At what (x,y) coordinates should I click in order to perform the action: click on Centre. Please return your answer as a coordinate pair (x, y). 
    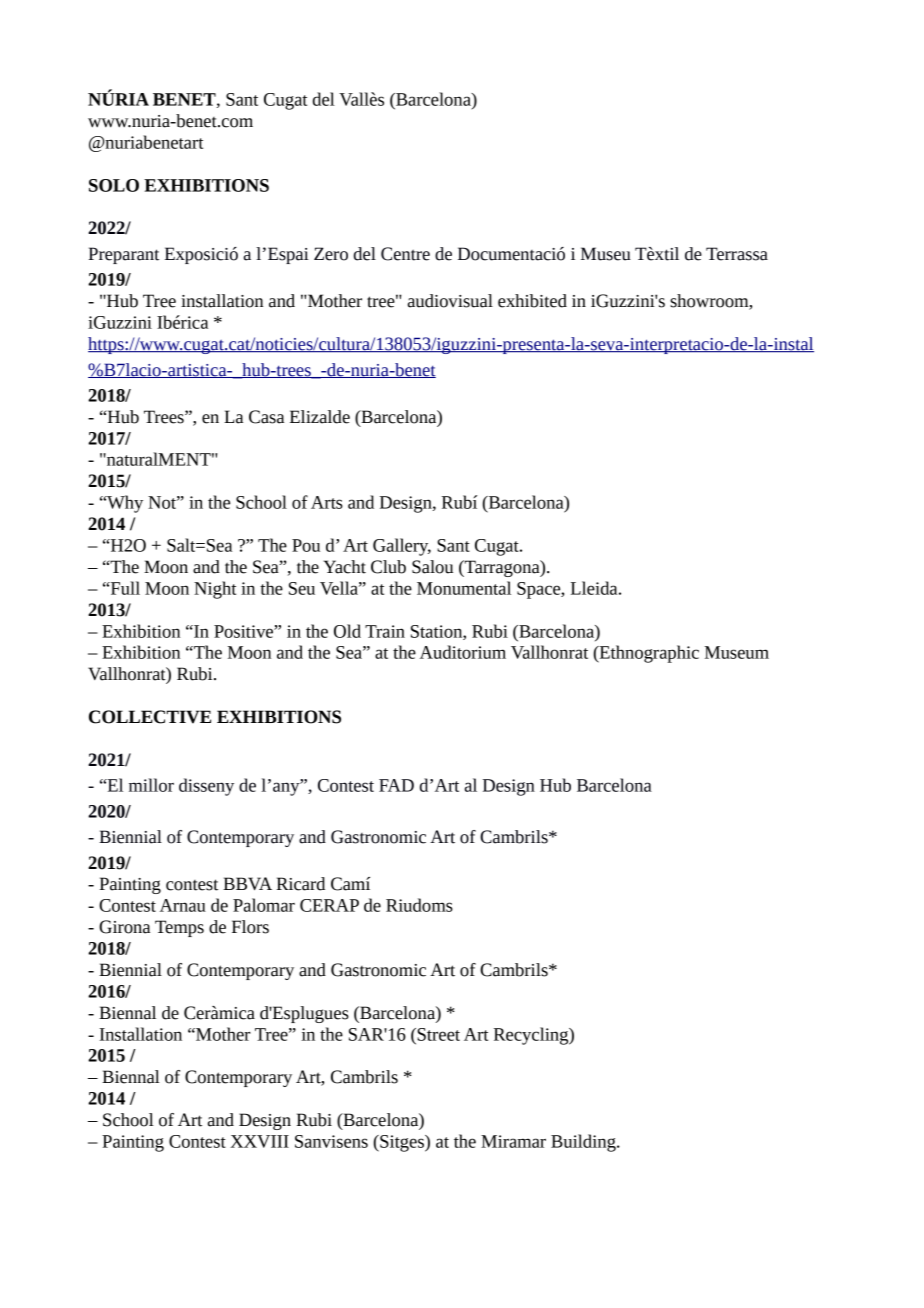
    Looking at the image, I should click on (405, 254).
